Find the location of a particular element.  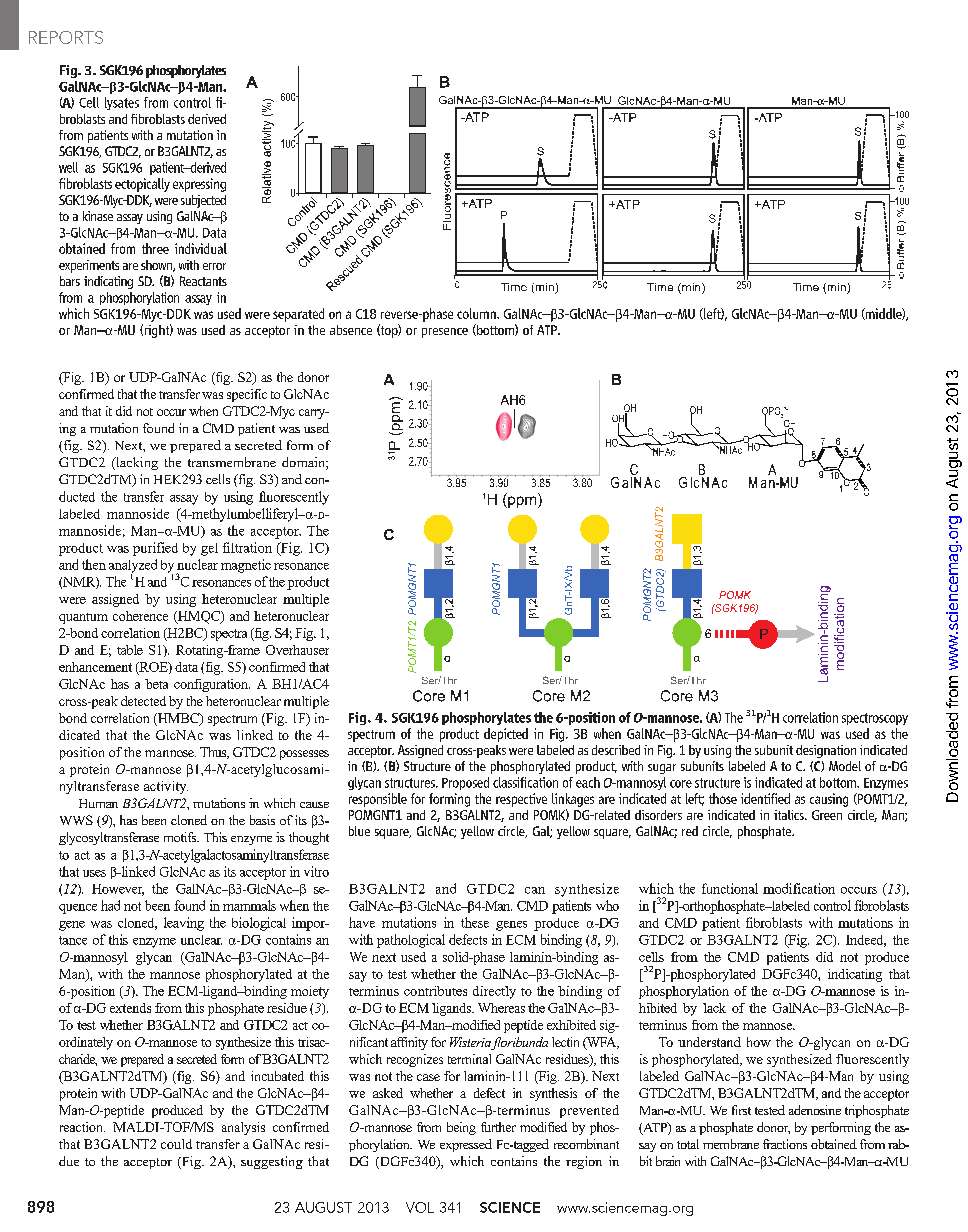

spectroscopy is located at coordinates (875, 719).
